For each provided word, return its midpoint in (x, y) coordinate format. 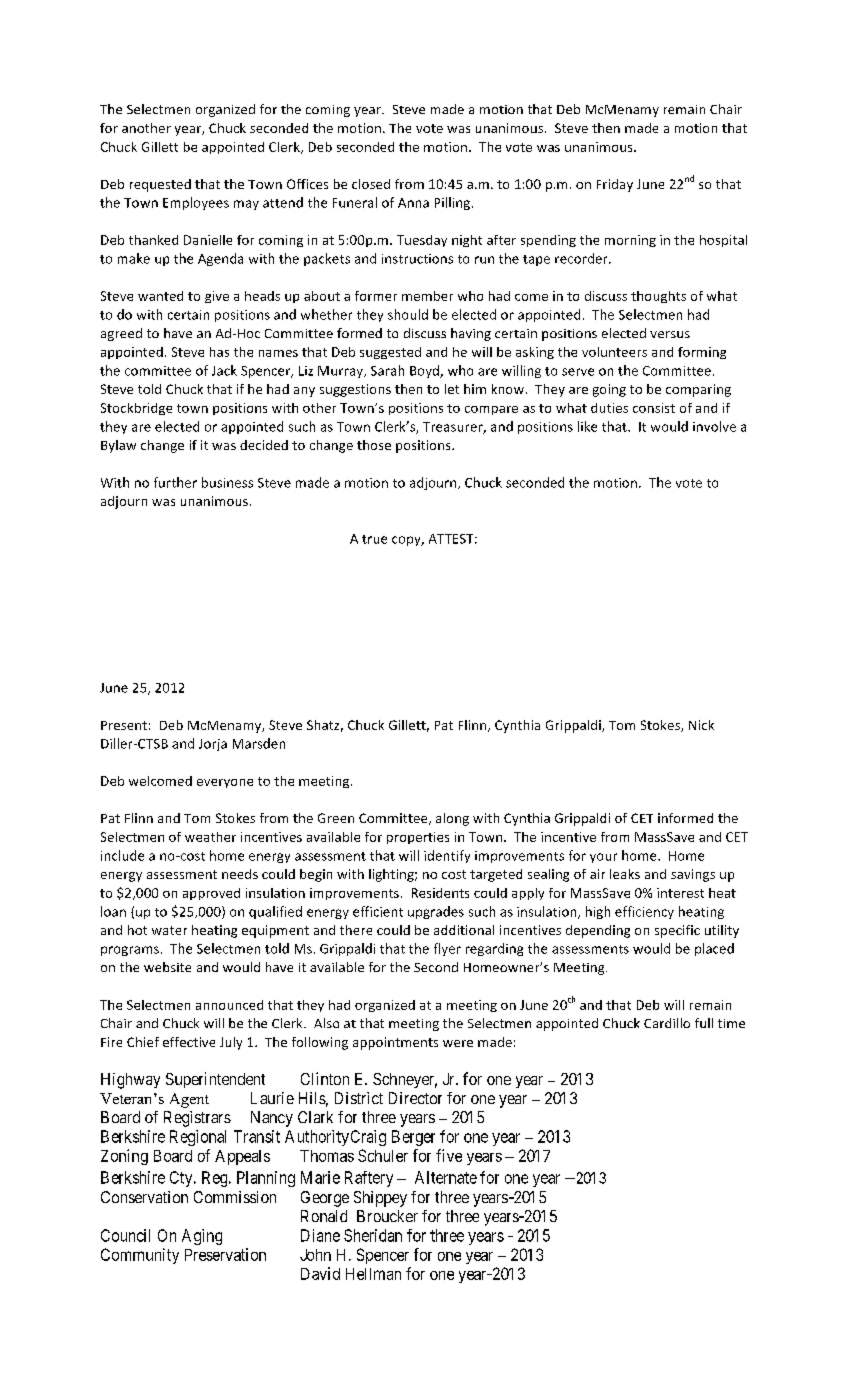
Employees (196, 203)
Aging (202, 1237)
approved (211, 894)
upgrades (436, 912)
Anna (413, 203)
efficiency (644, 912)
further (175, 482)
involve (714, 426)
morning (630, 241)
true (374, 539)
